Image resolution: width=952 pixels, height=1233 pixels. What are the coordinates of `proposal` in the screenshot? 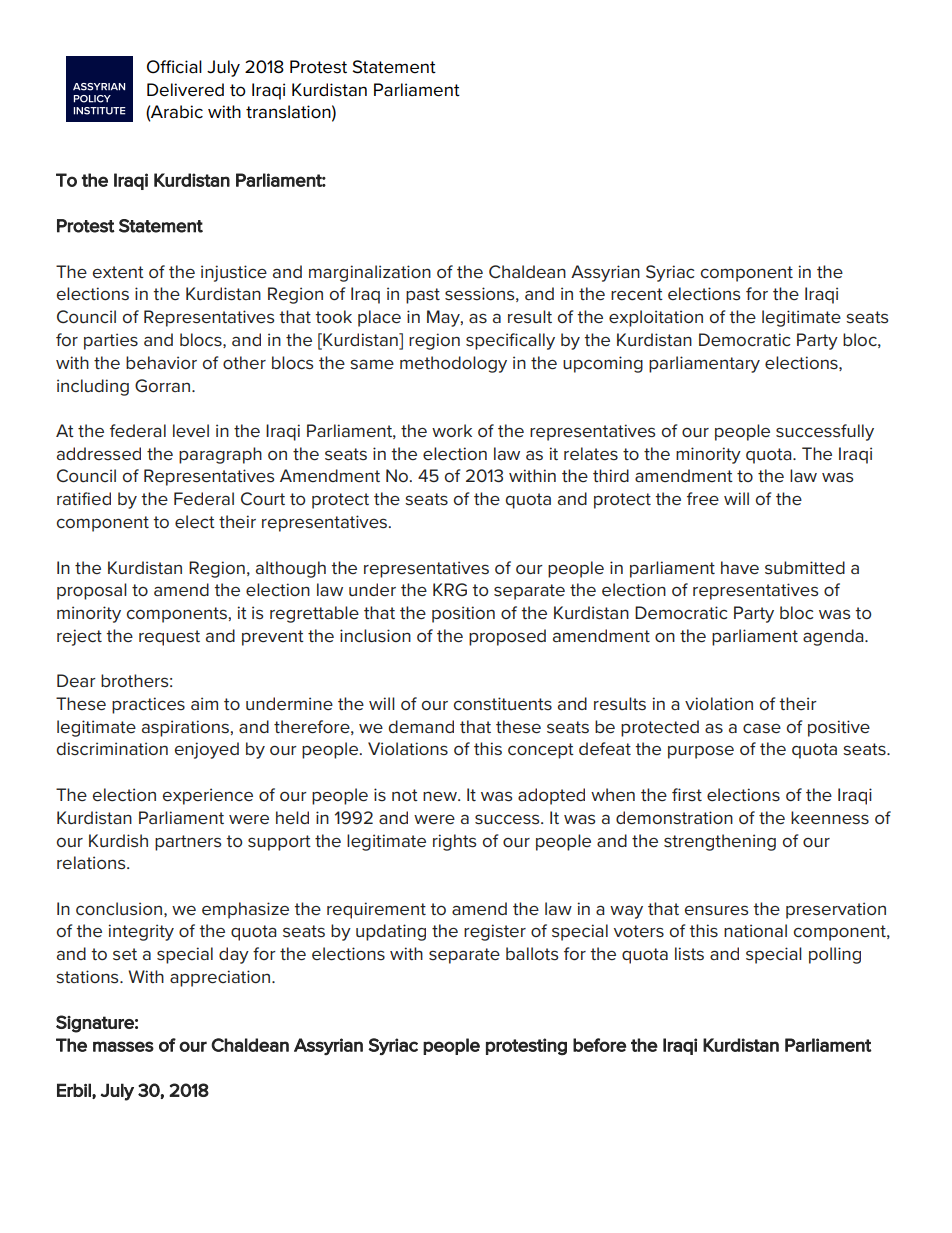 It's located at (92, 591).
